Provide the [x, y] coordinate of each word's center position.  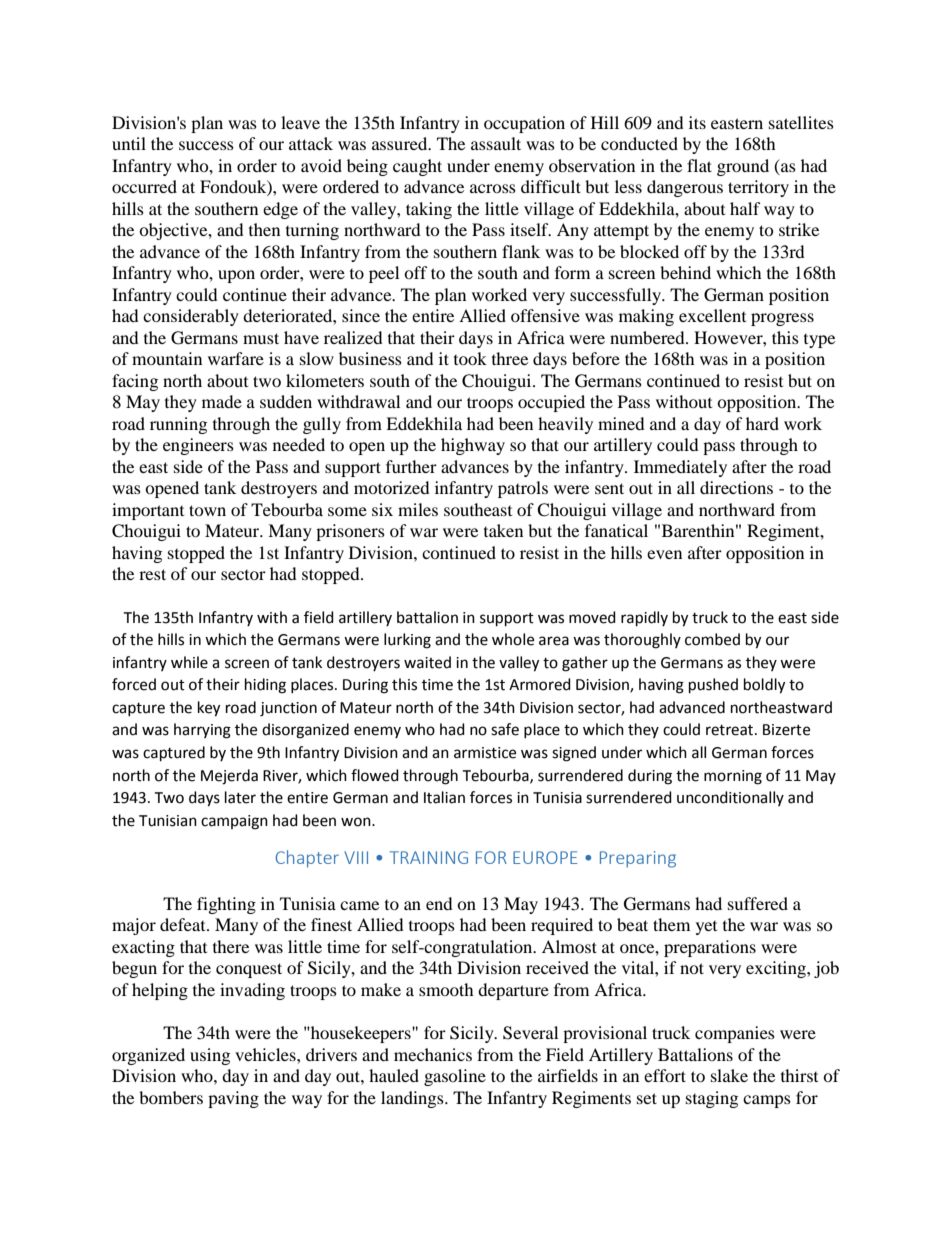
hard [762, 423]
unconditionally [730, 798]
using [210, 1056]
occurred [144, 186]
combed [712, 639]
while [189, 662]
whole [513, 639]
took [470, 358]
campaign [234, 822]
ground [743, 167]
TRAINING [429, 857]
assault [496, 143]
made [222, 401]
